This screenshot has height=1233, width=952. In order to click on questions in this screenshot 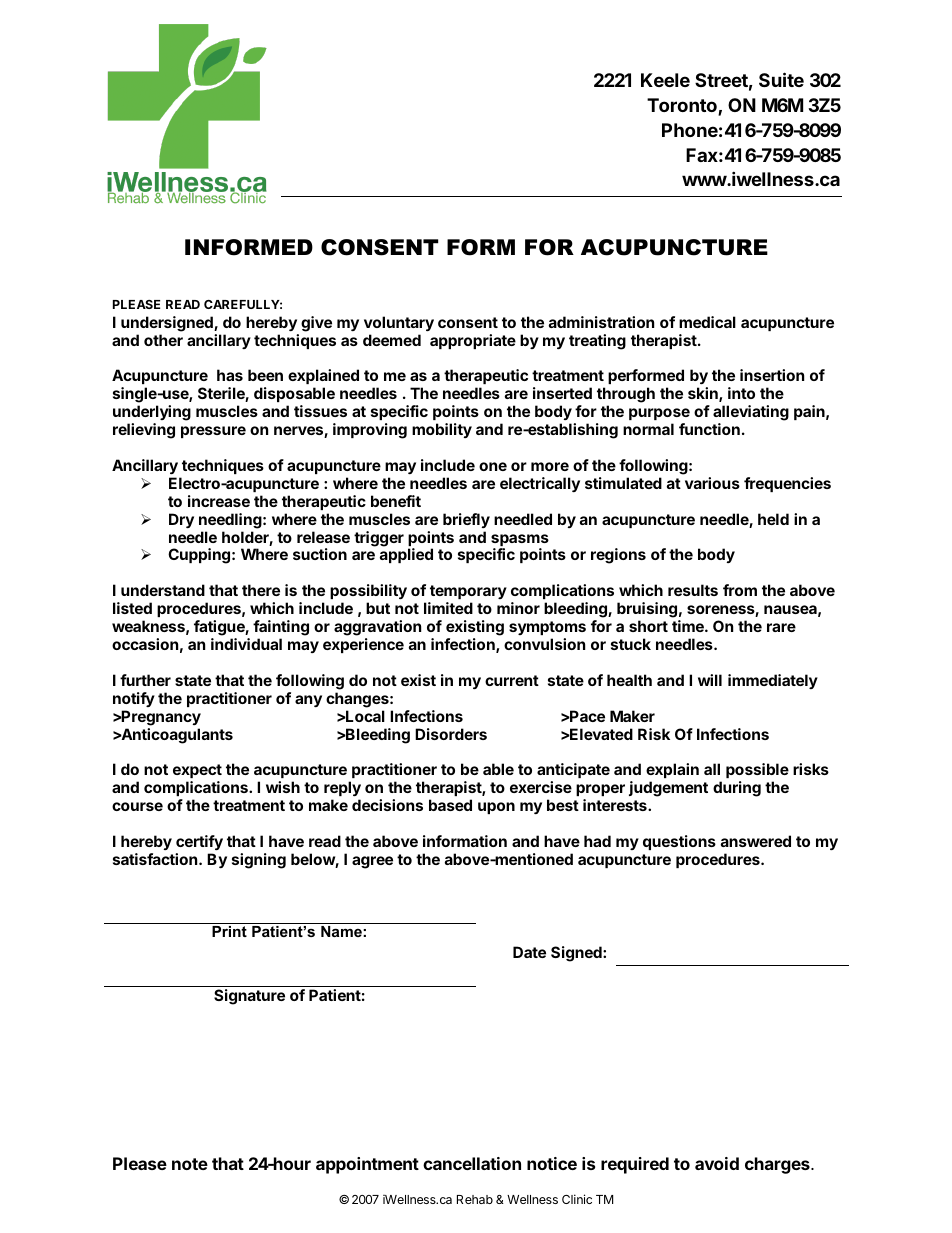, I will do `click(679, 842)`.
